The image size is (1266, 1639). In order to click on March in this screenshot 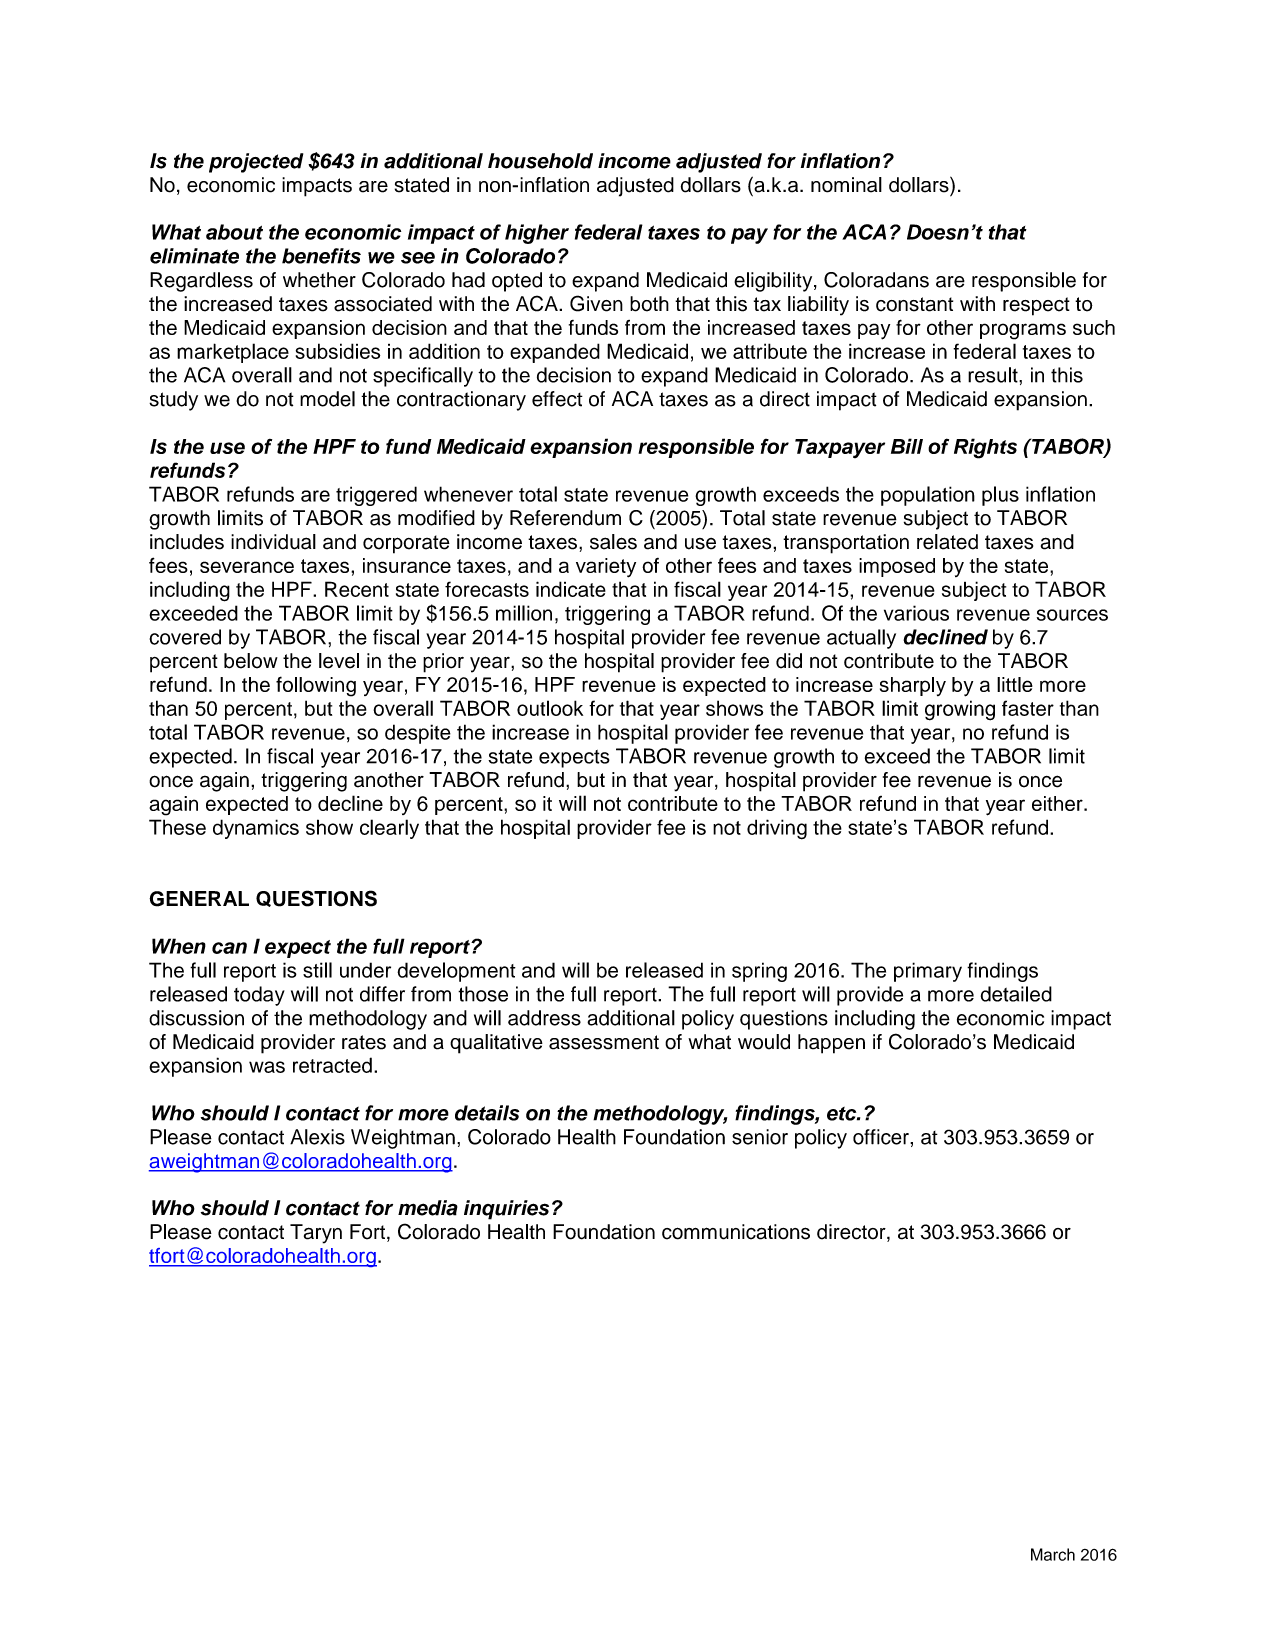, I will do `click(1053, 1554)`.
